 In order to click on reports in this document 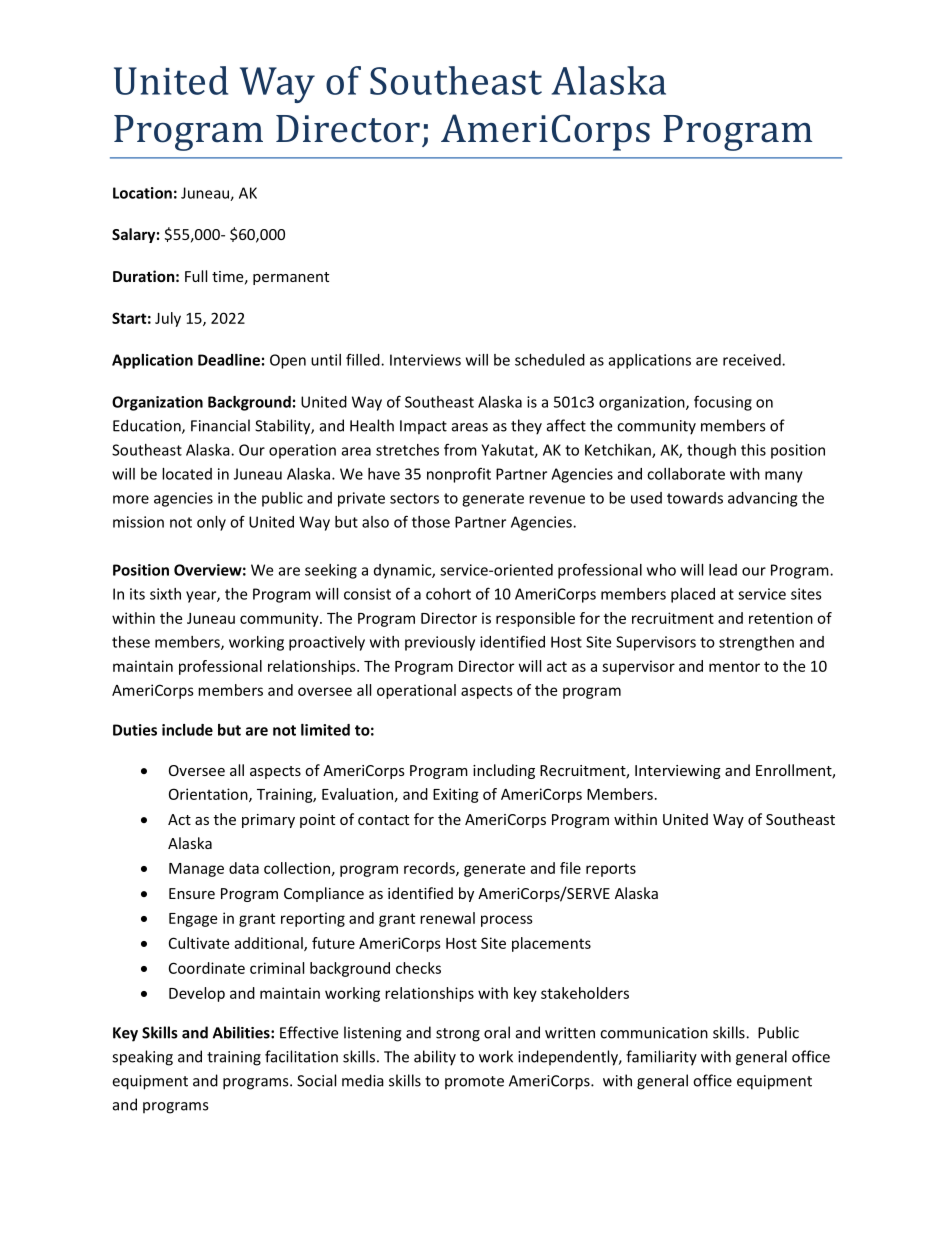, I will do `click(611, 870)`.
